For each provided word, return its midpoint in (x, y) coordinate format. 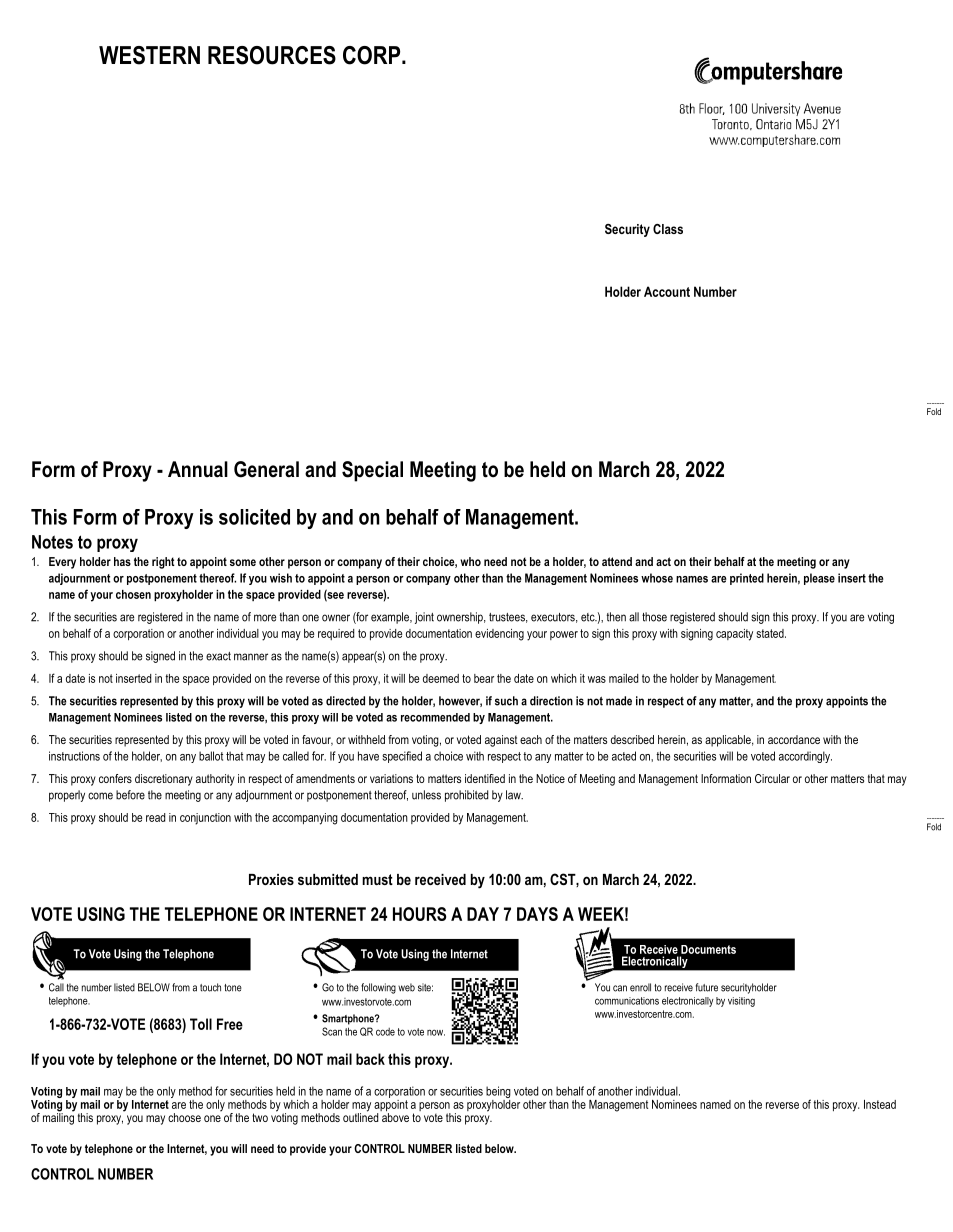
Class (668, 229)
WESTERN (149, 55)
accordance (794, 739)
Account (667, 291)
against (501, 741)
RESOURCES (272, 55)
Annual (198, 469)
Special (372, 471)
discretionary (164, 780)
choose (184, 1117)
